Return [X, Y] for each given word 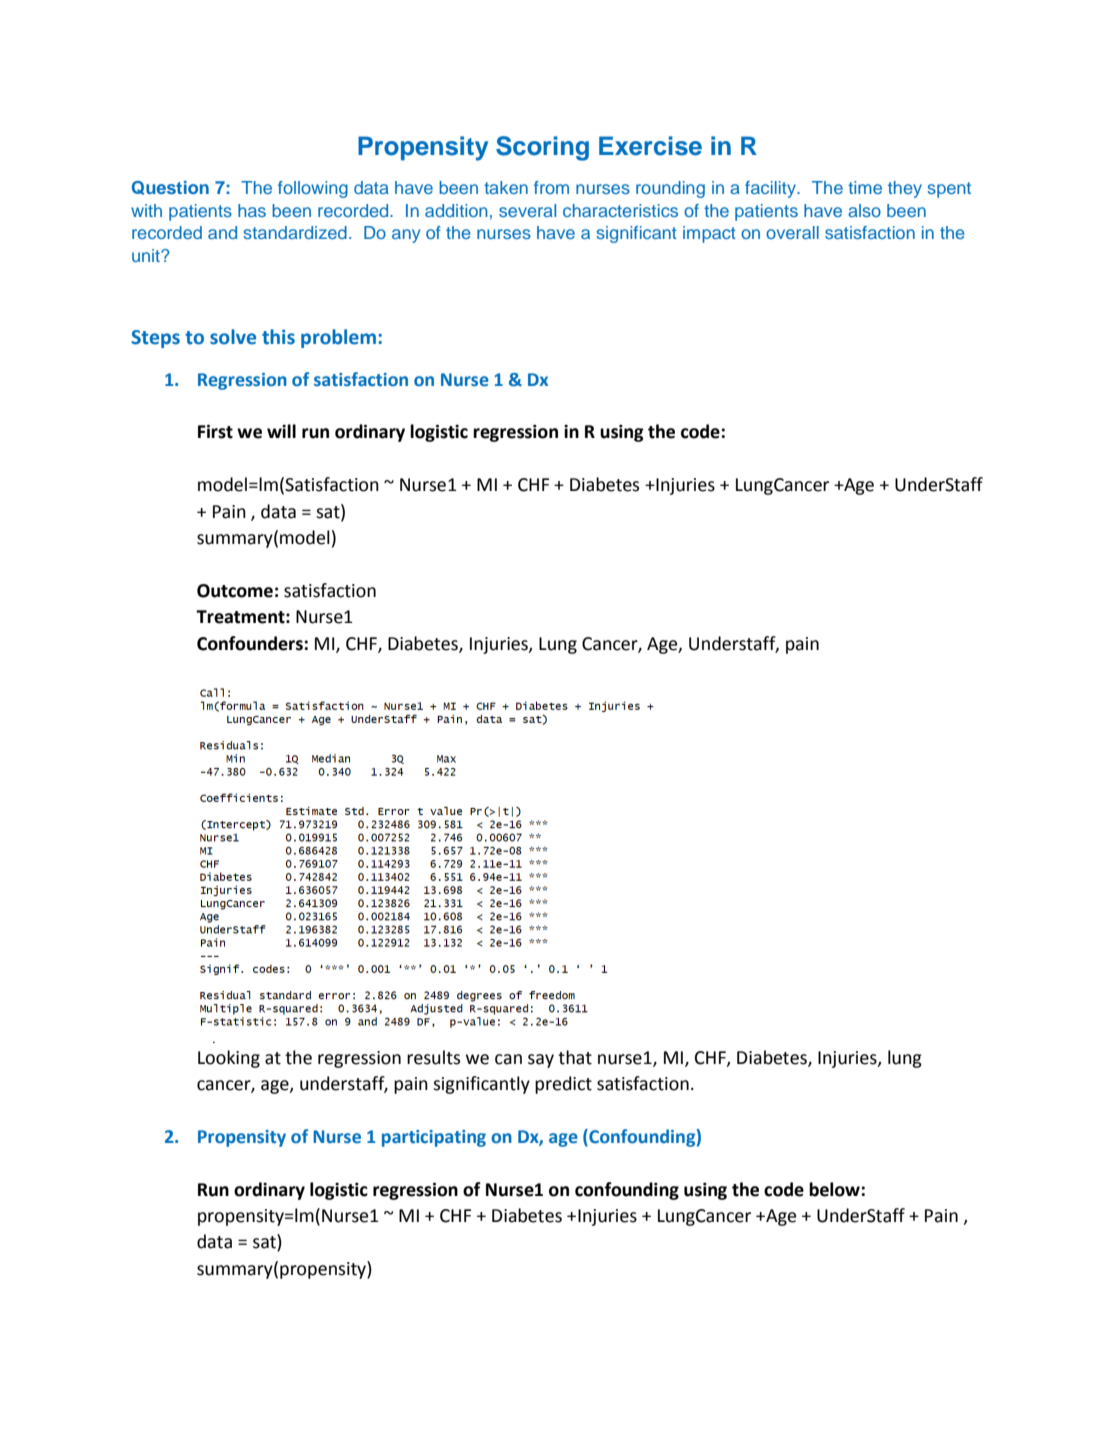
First [215, 431]
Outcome [235, 591]
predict [563, 1085]
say [541, 1061]
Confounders [251, 643]
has [252, 210]
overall [792, 232]
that [575, 1057]
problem [338, 338]
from [551, 187]
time [865, 187]
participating [434, 1138]
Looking [229, 1059]
